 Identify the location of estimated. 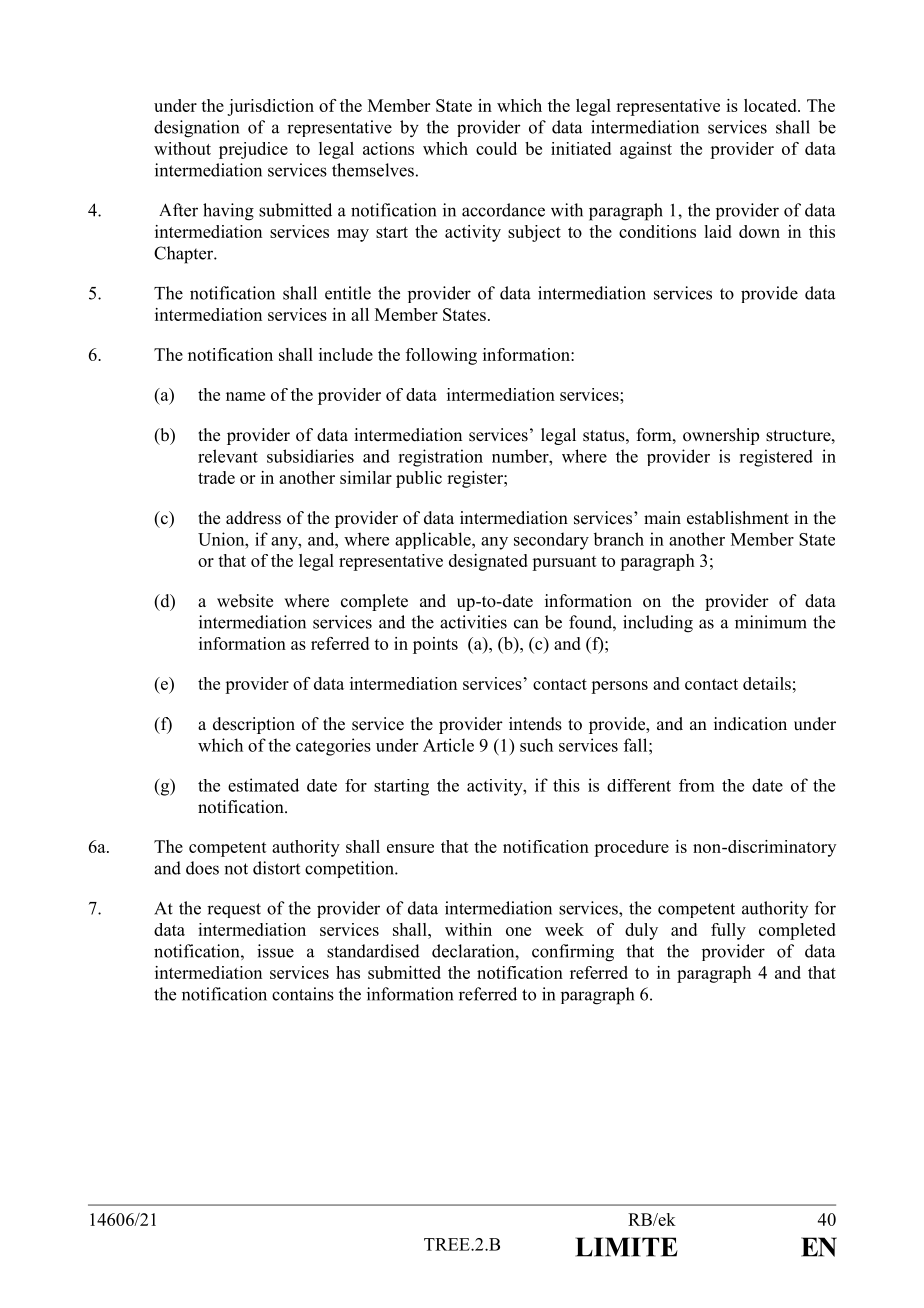
(263, 785).
